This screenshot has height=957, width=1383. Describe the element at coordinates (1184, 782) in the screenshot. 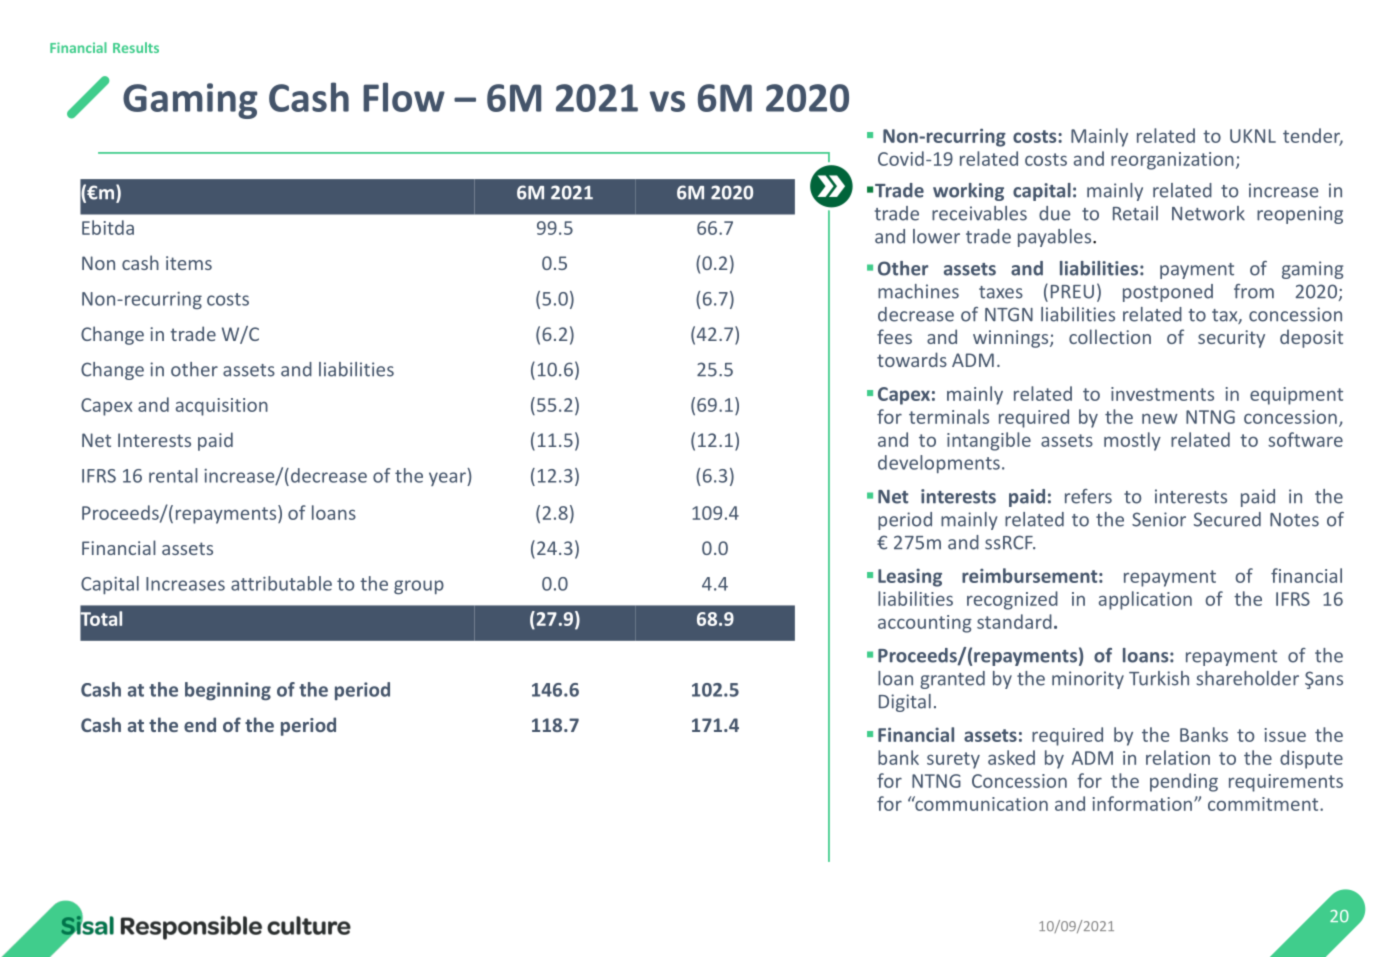

I see `pending` at that location.
